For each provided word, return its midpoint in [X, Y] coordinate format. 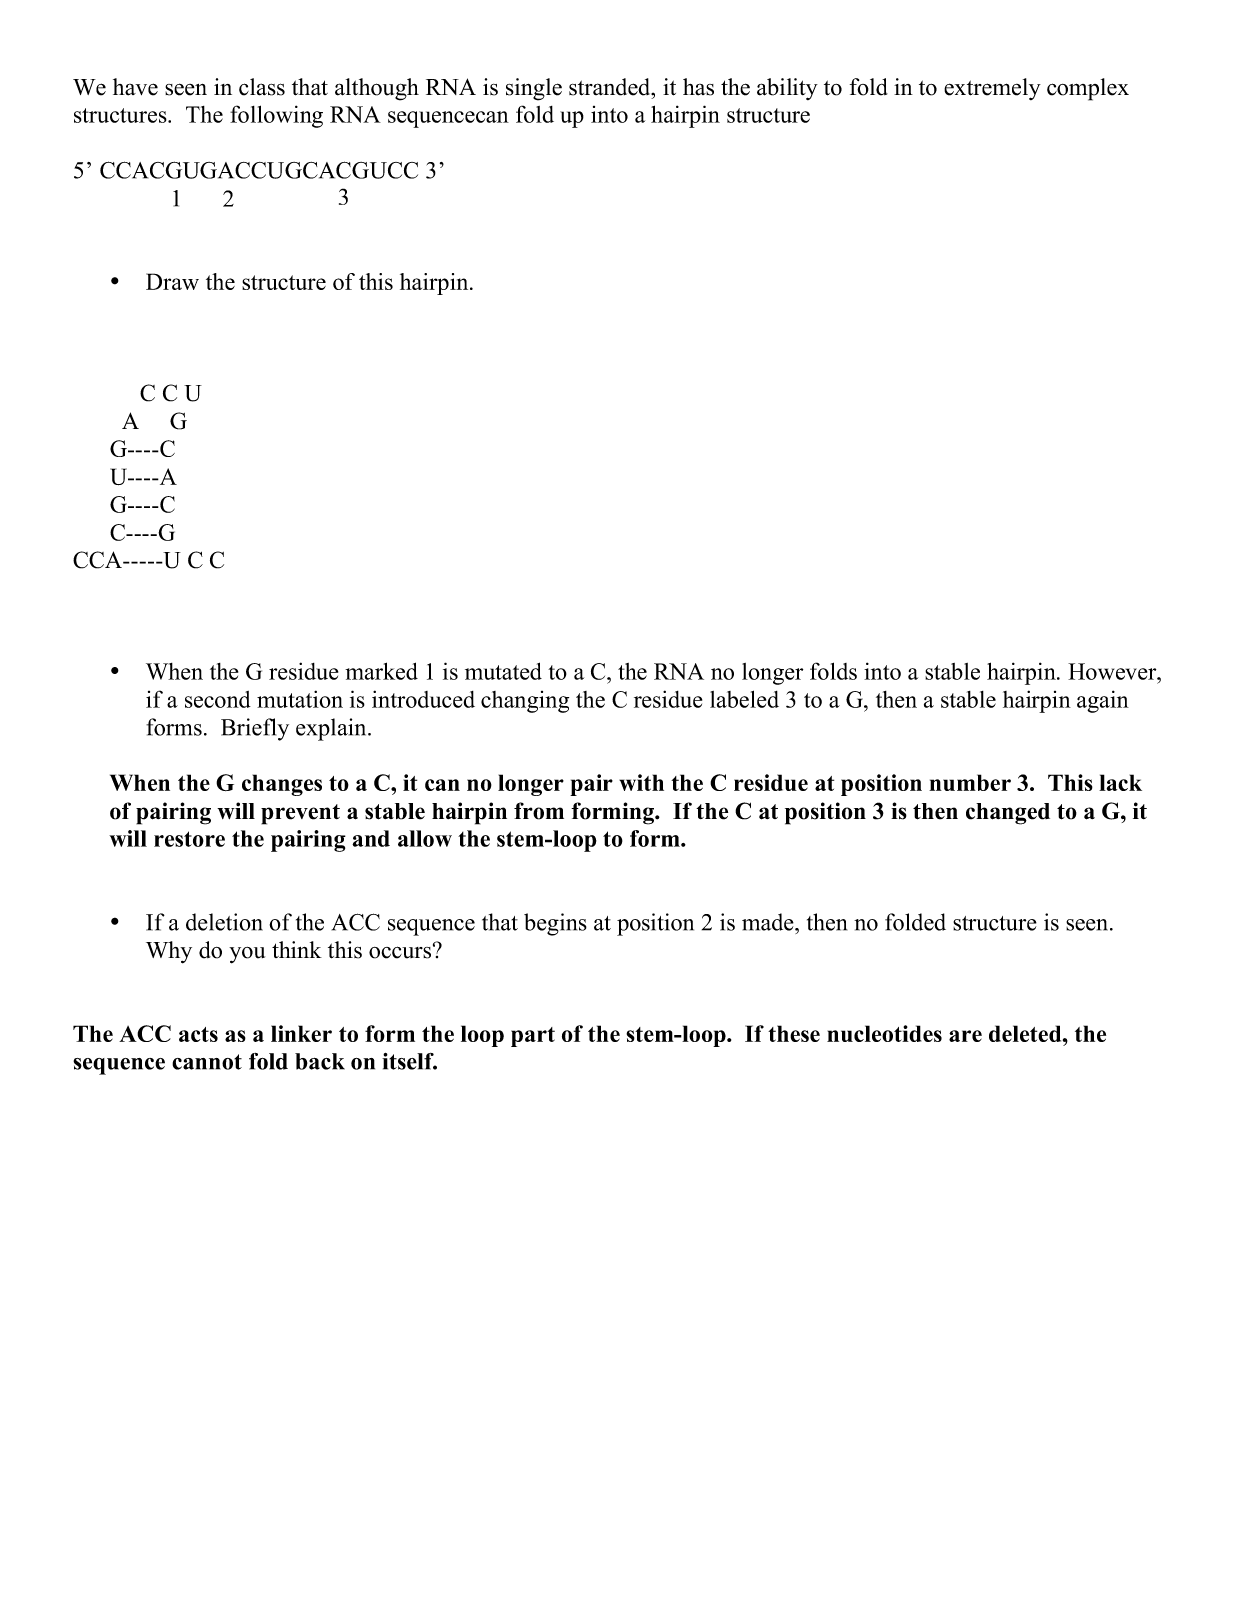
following [276, 116]
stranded [611, 87]
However [1113, 671]
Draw [172, 281]
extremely [992, 89]
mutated [503, 671]
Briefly [255, 729]
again [1103, 701]
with [641, 782]
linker [301, 1033]
